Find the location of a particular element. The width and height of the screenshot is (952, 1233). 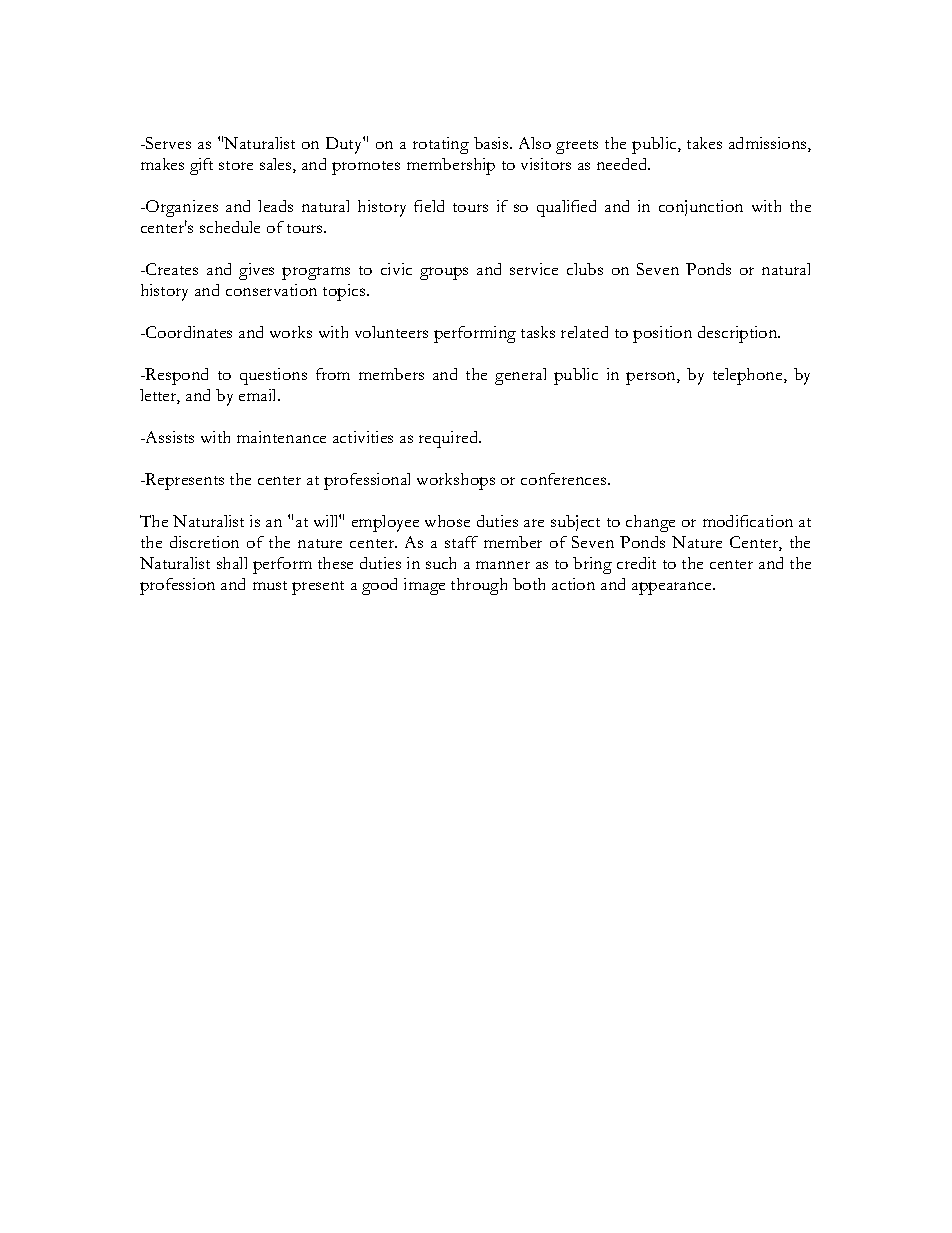

store is located at coordinates (236, 165).
